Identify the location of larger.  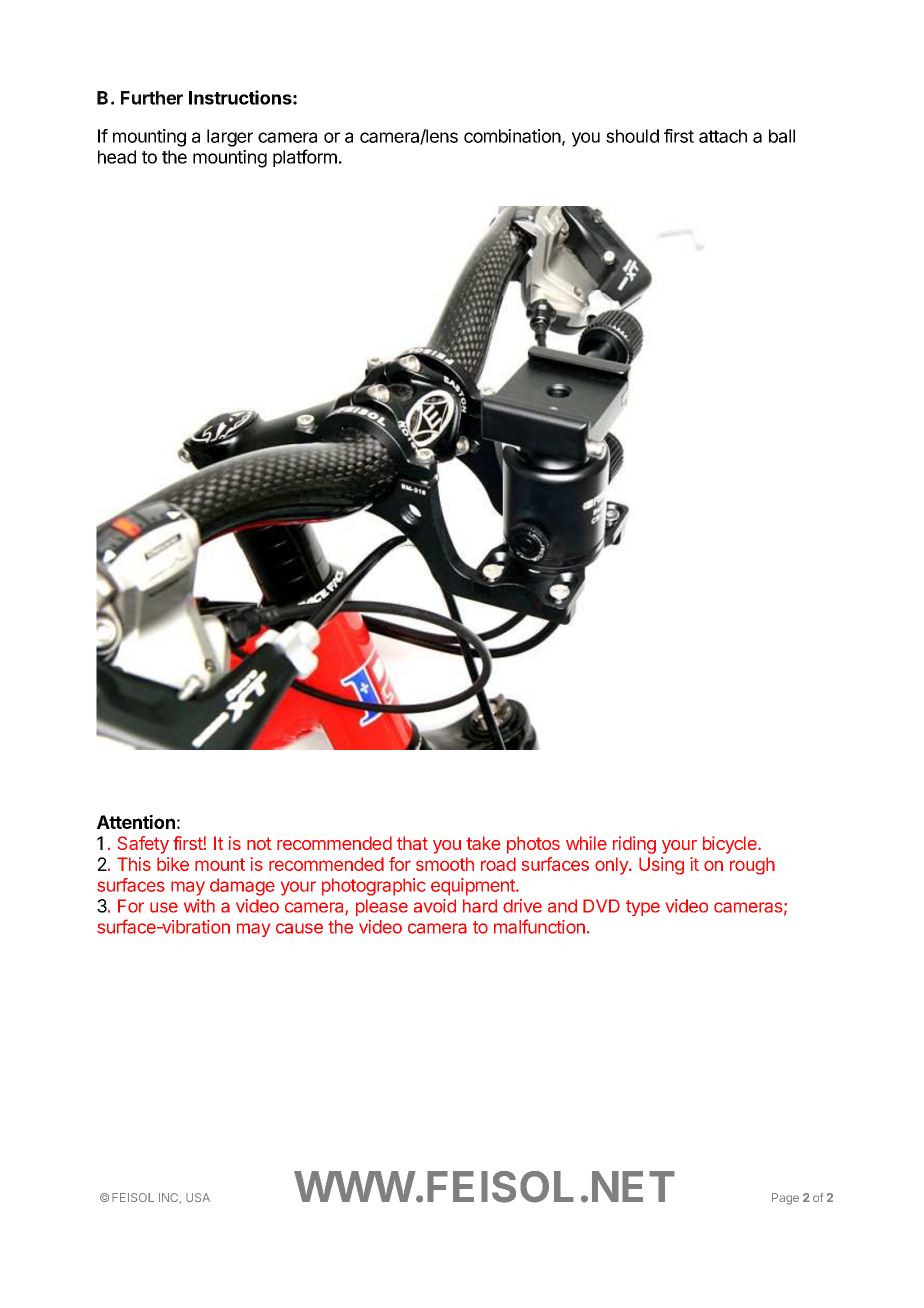
(230, 138).
